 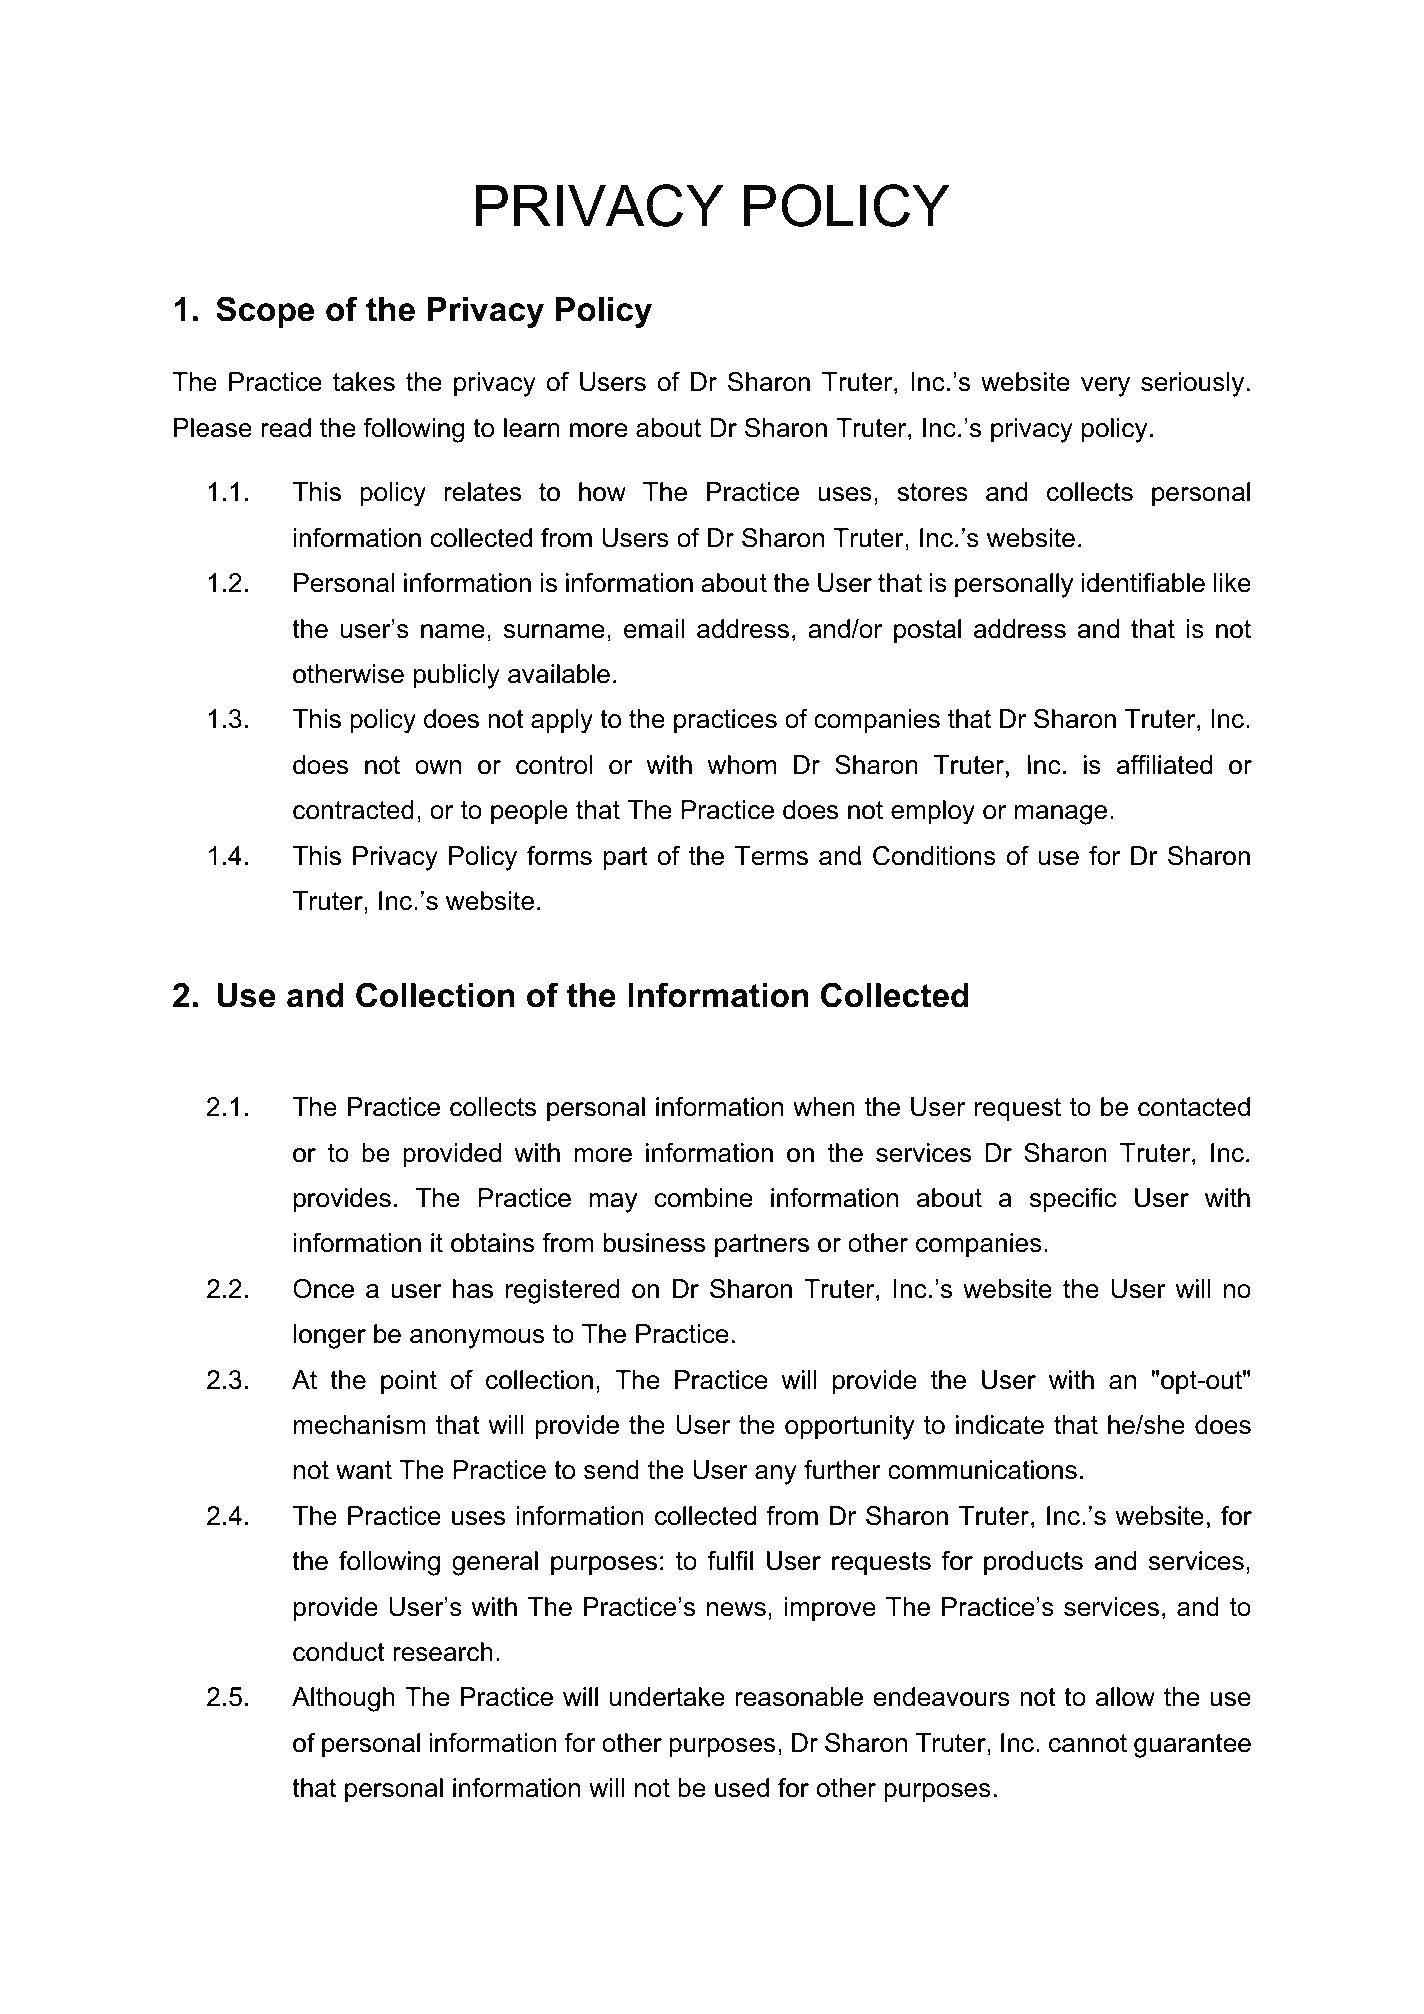 I want to click on publicly, so click(x=457, y=676).
